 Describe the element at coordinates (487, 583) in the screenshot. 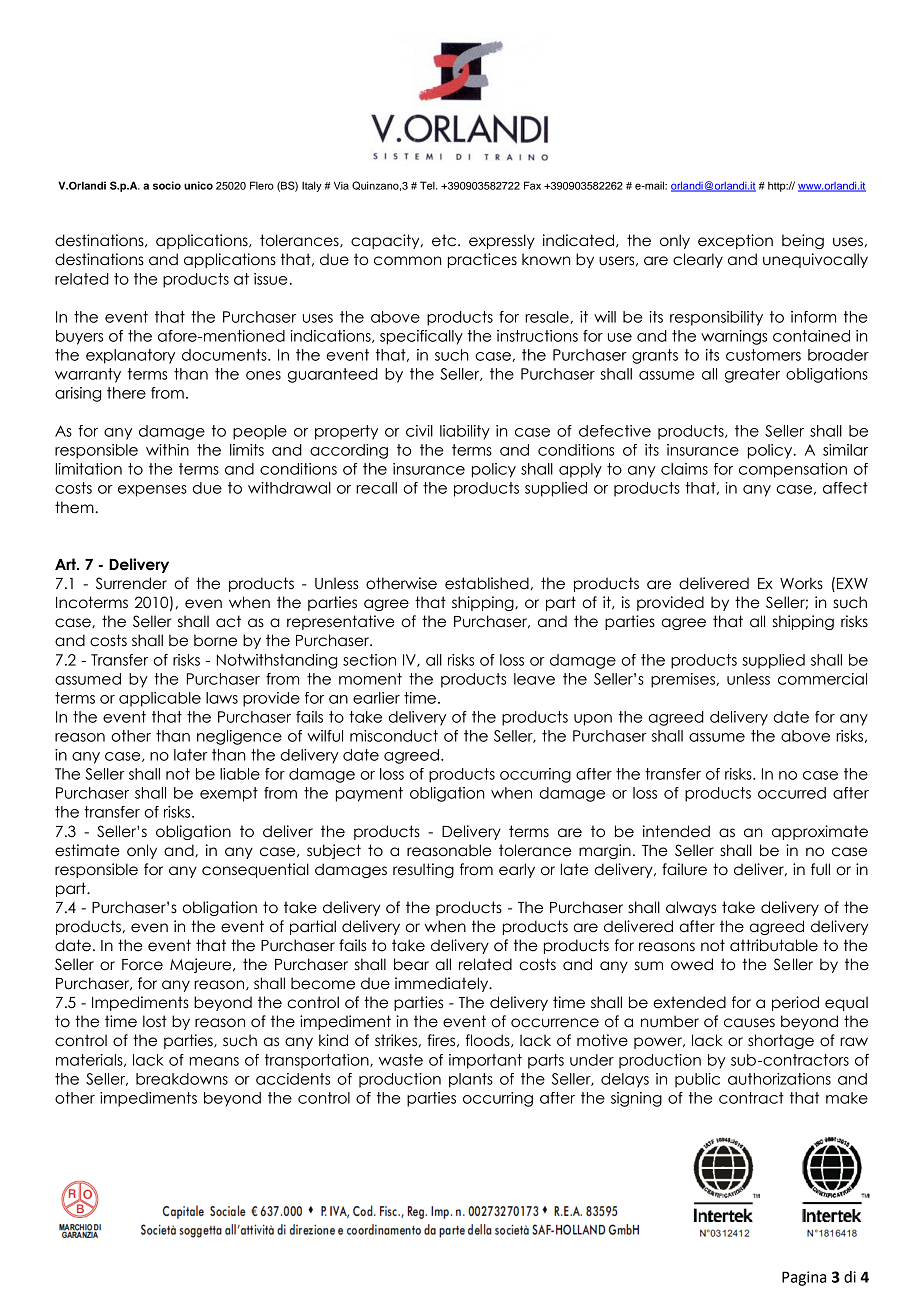

I see `established` at that location.
